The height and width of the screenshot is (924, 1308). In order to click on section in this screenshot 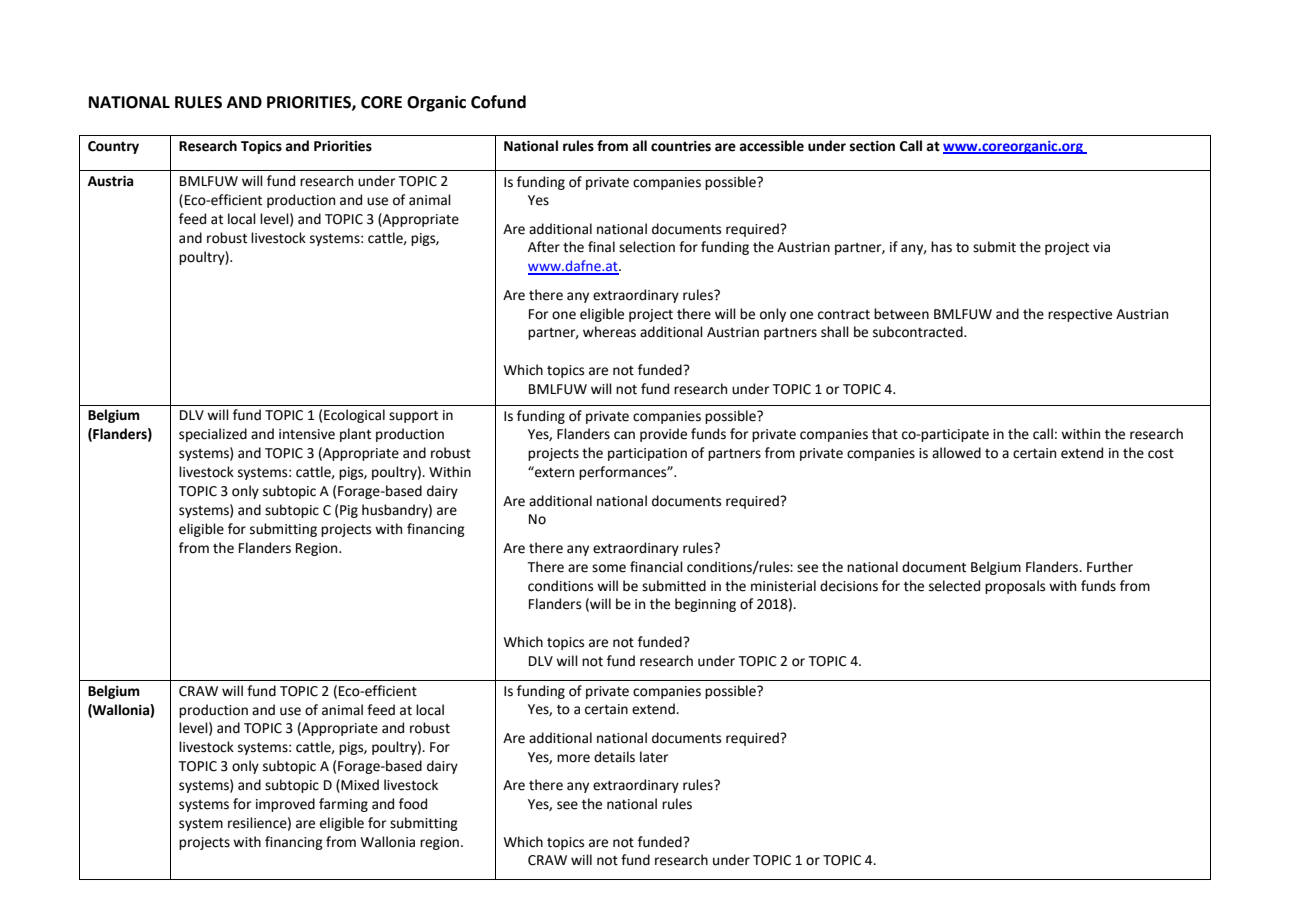, I will do `click(872, 146)`.
